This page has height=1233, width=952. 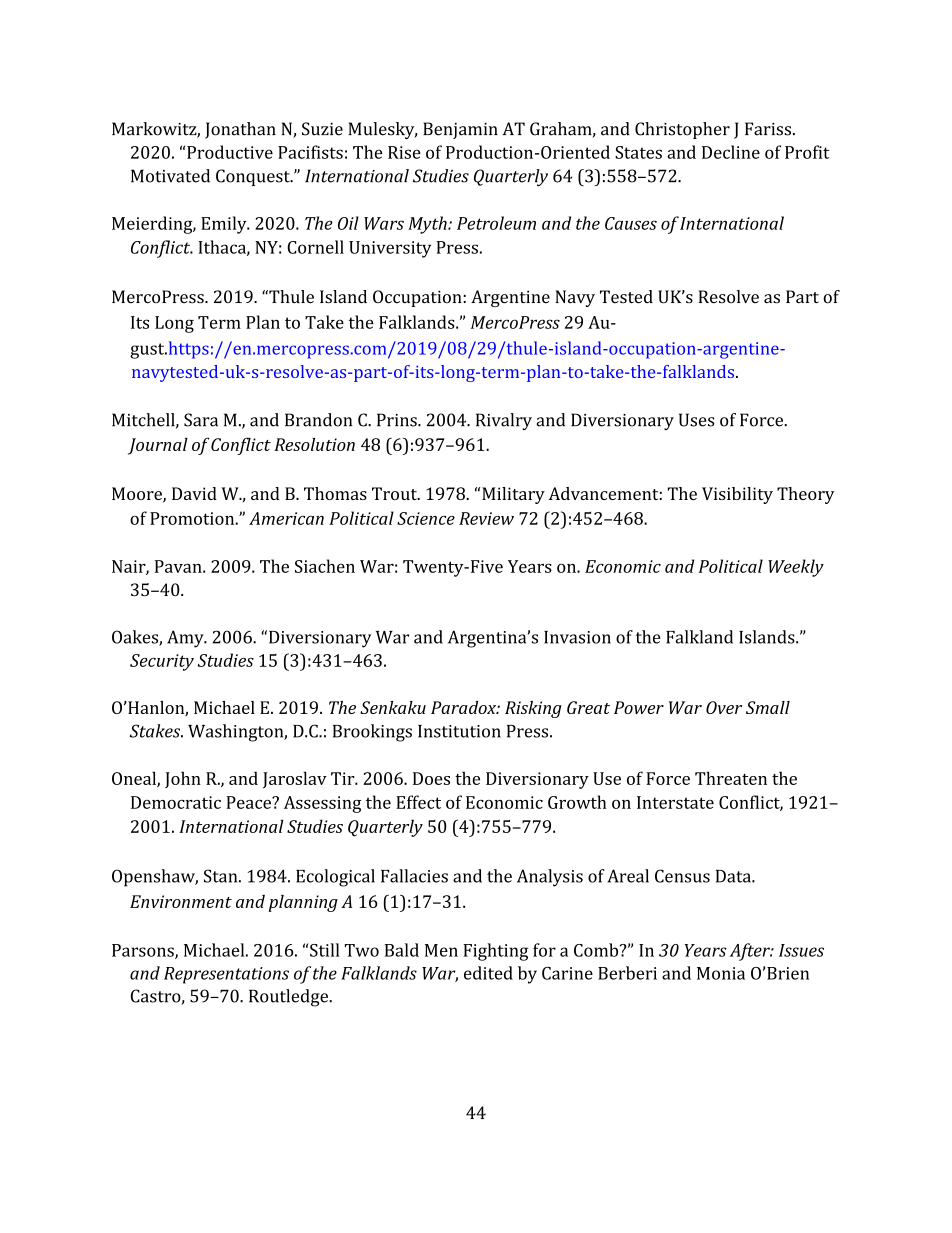 What do you see at coordinates (230, 152) in the page?
I see `Productive` at bounding box center [230, 152].
